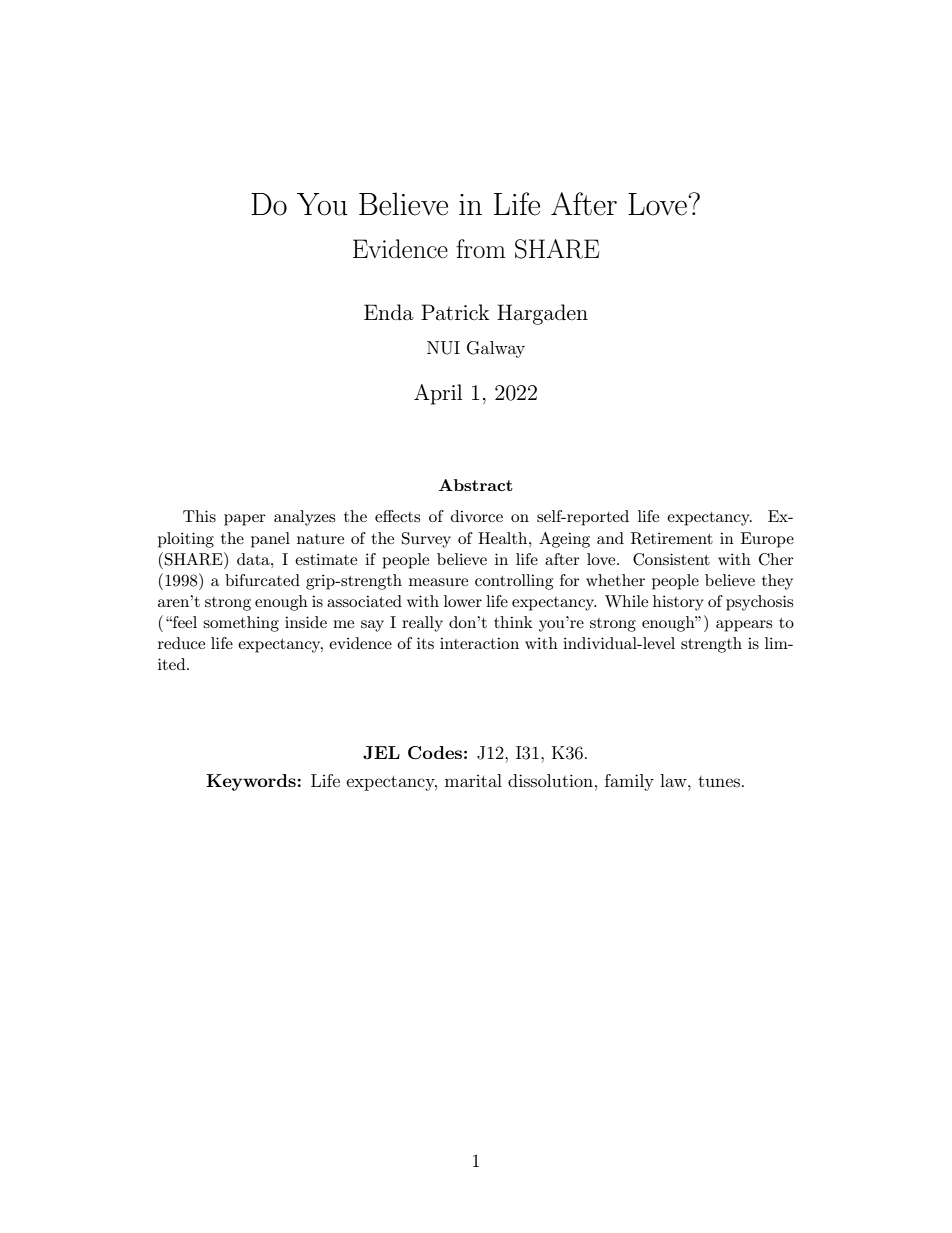 This screenshot has width=952, height=1233. I want to click on tunes, so click(719, 781).
